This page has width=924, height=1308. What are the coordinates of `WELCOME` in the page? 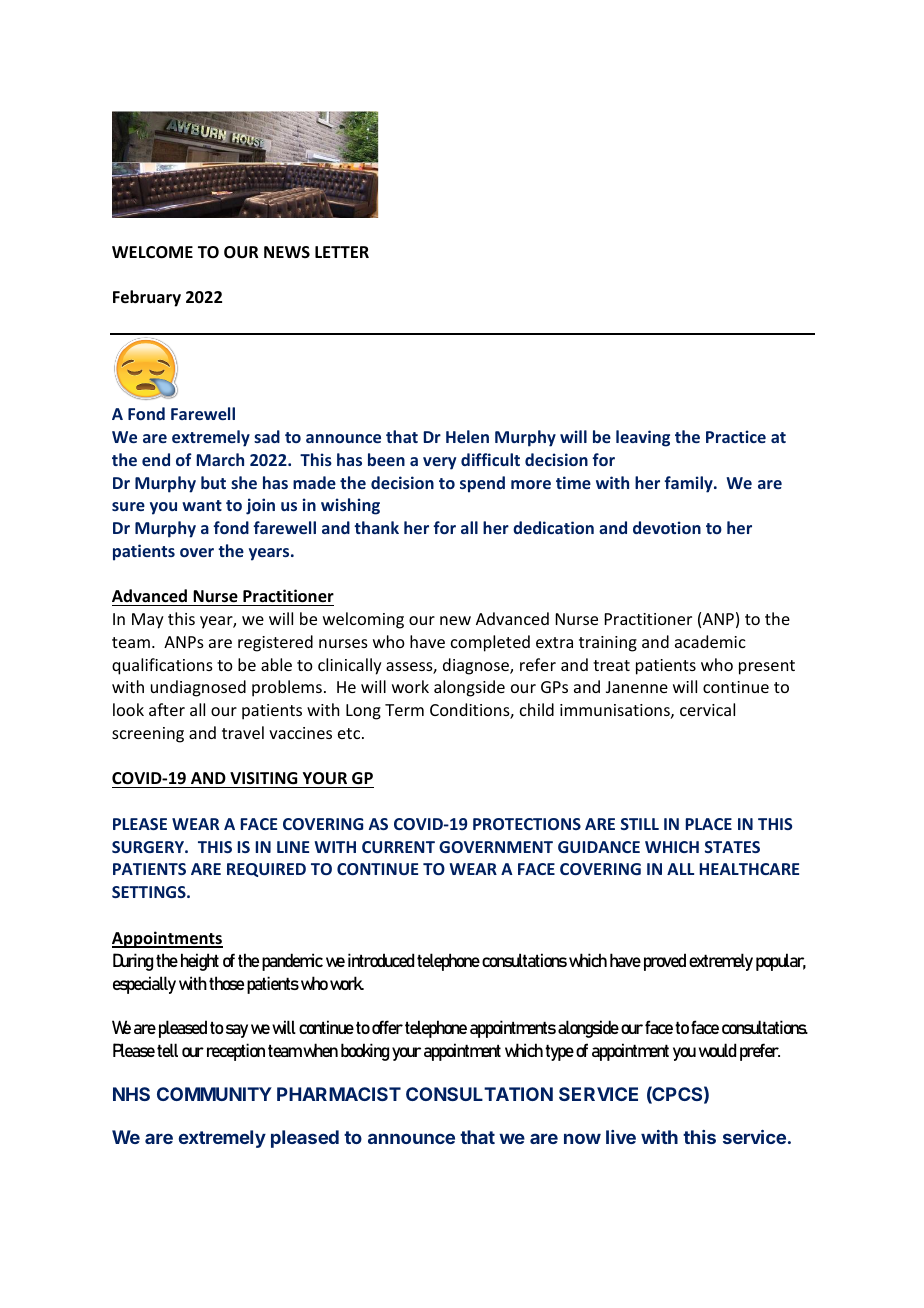 It's located at (152, 252).
